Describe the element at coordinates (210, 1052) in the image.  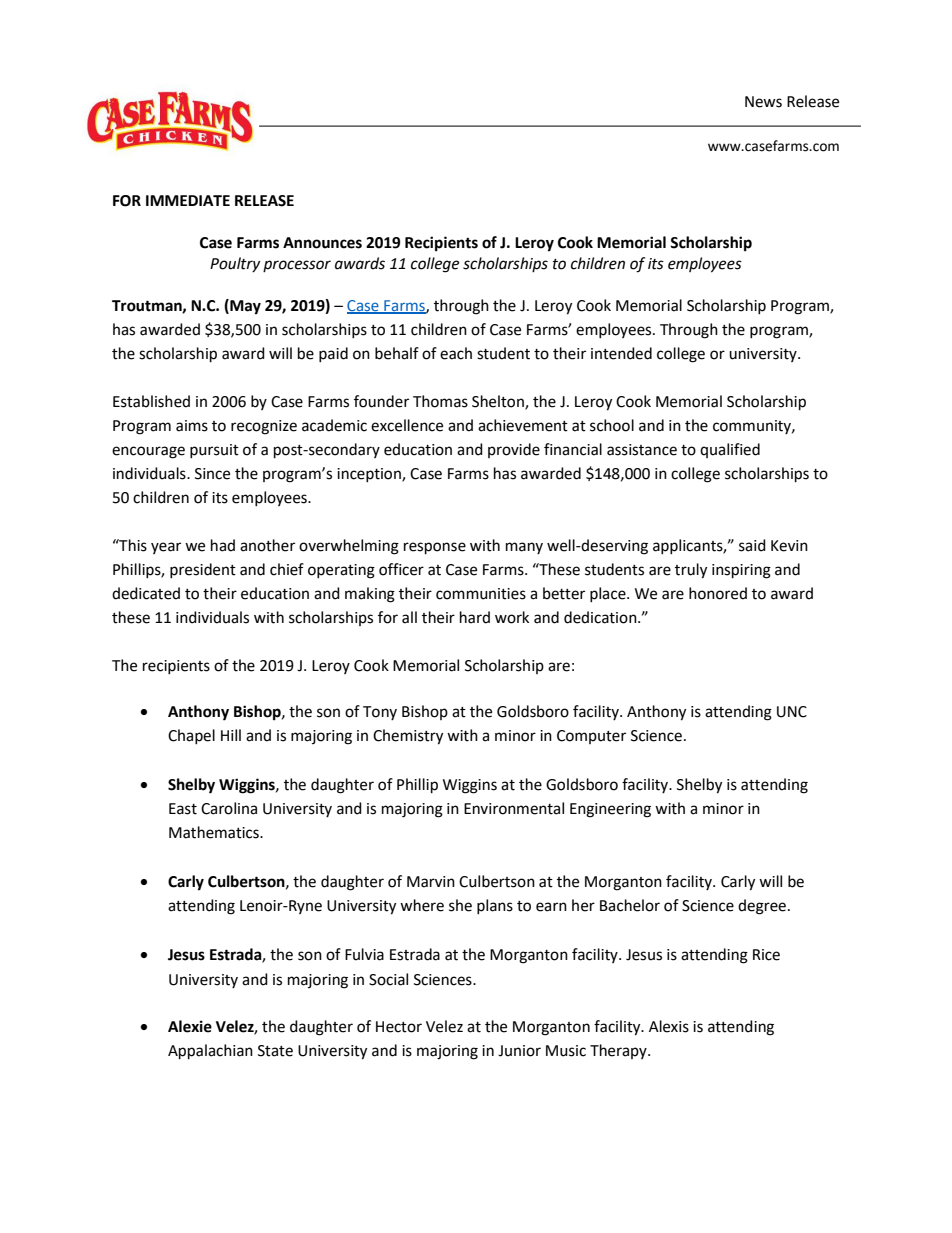
I see `Appalachian` at that location.
